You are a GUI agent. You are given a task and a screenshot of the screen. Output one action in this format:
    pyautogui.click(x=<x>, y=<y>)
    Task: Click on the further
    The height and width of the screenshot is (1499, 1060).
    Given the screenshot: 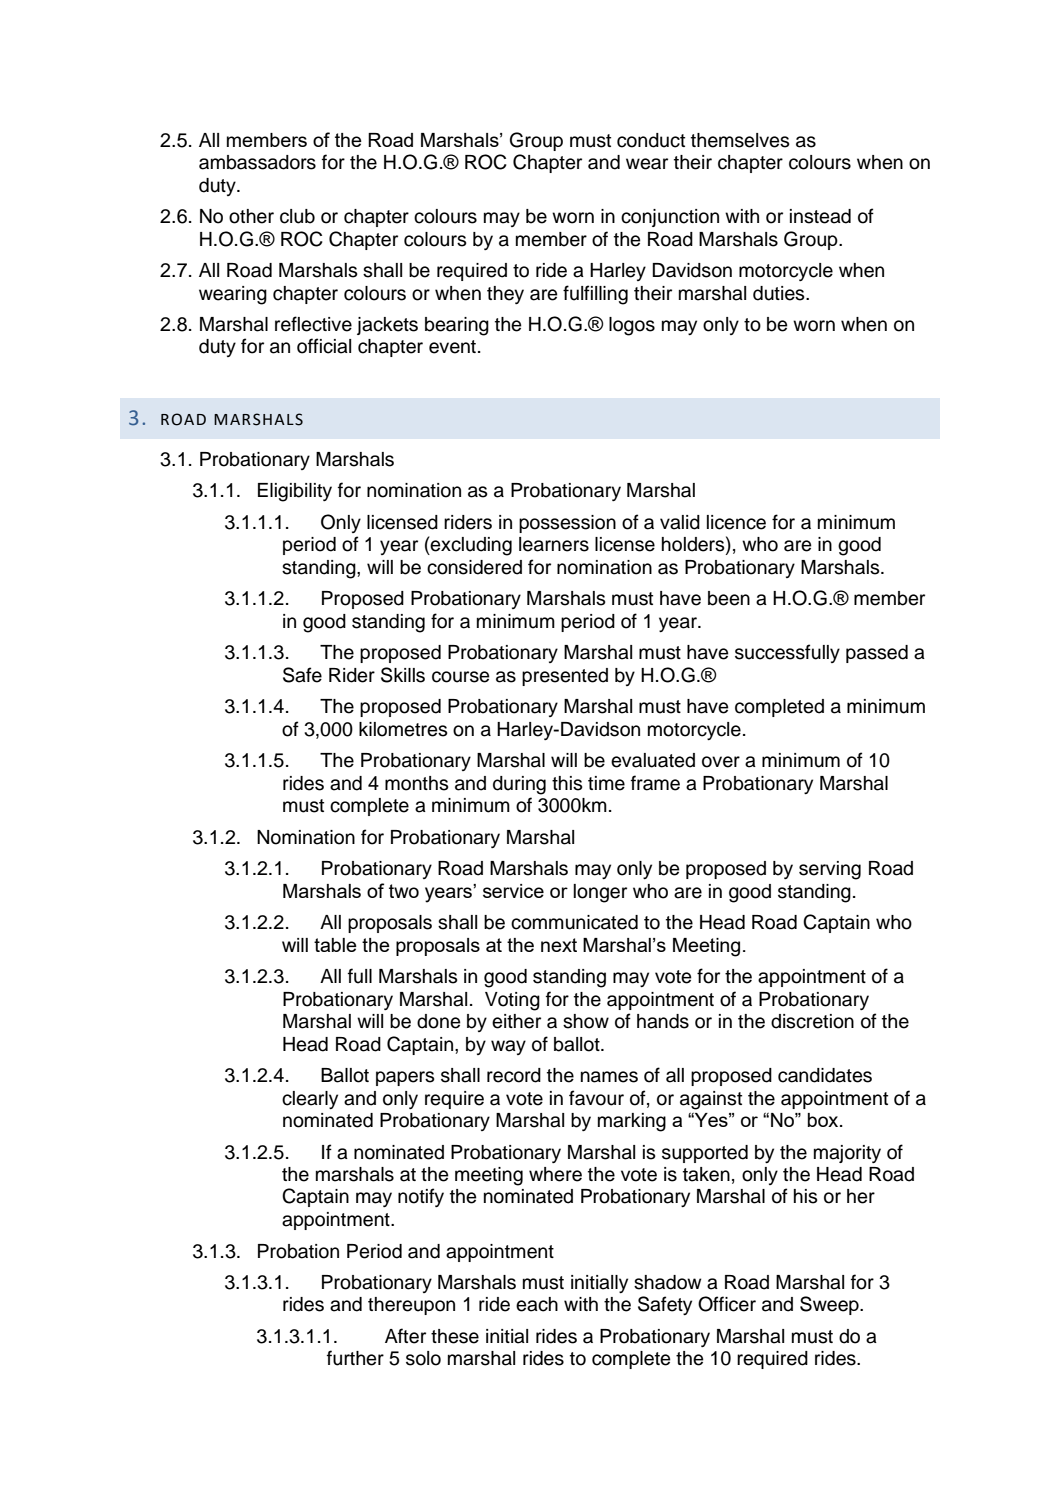 What is the action you would take?
    pyautogui.click(x=355, y=1358)
